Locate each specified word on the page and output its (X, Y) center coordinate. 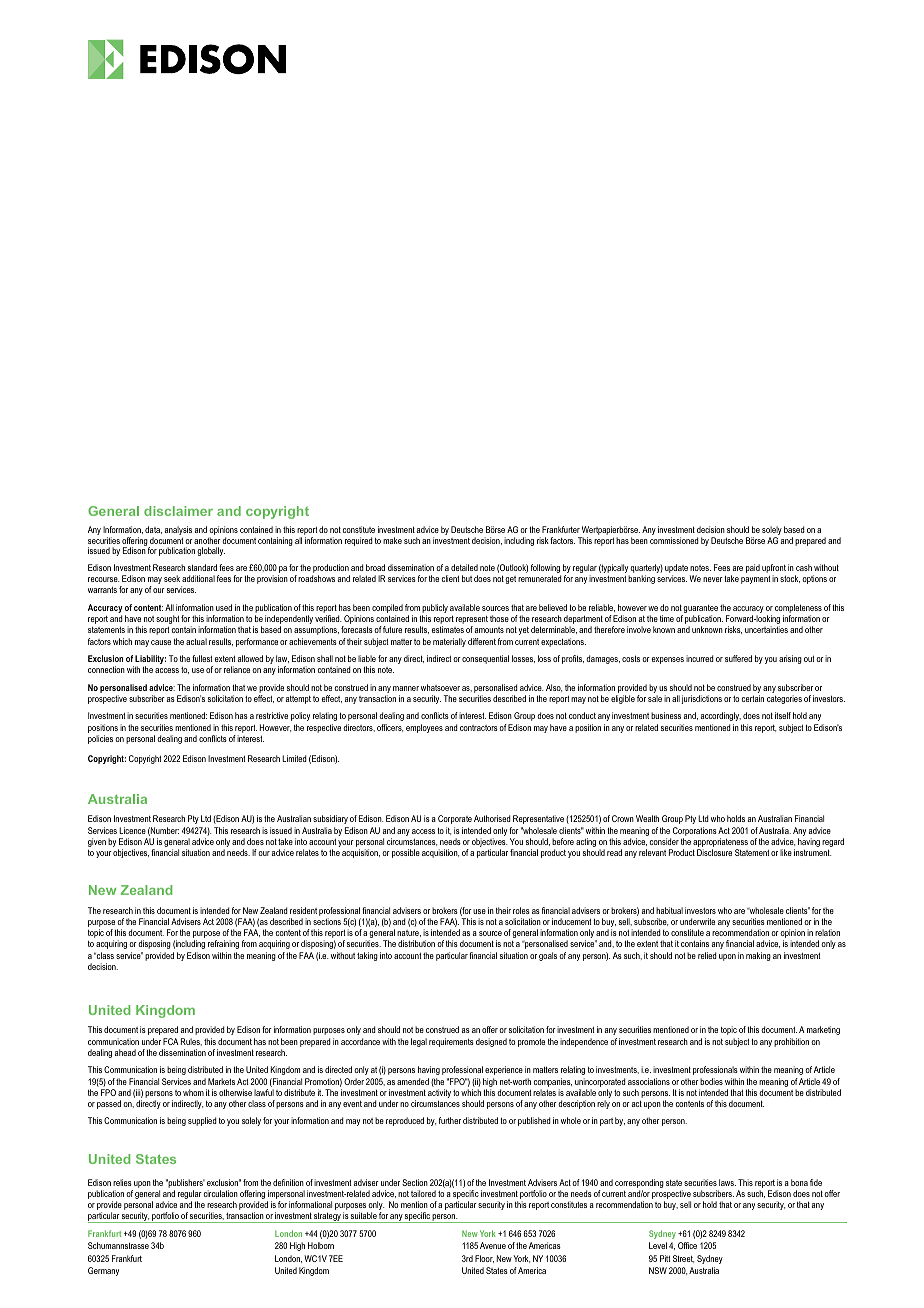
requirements (451, 1042)
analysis (178, 530)
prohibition (791, 1042)
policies (100, 739)
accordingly (721, 716)
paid (753, 568)
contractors (479, 728)
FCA (170, 1041)
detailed (464, 567)
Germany (103, 1271)
